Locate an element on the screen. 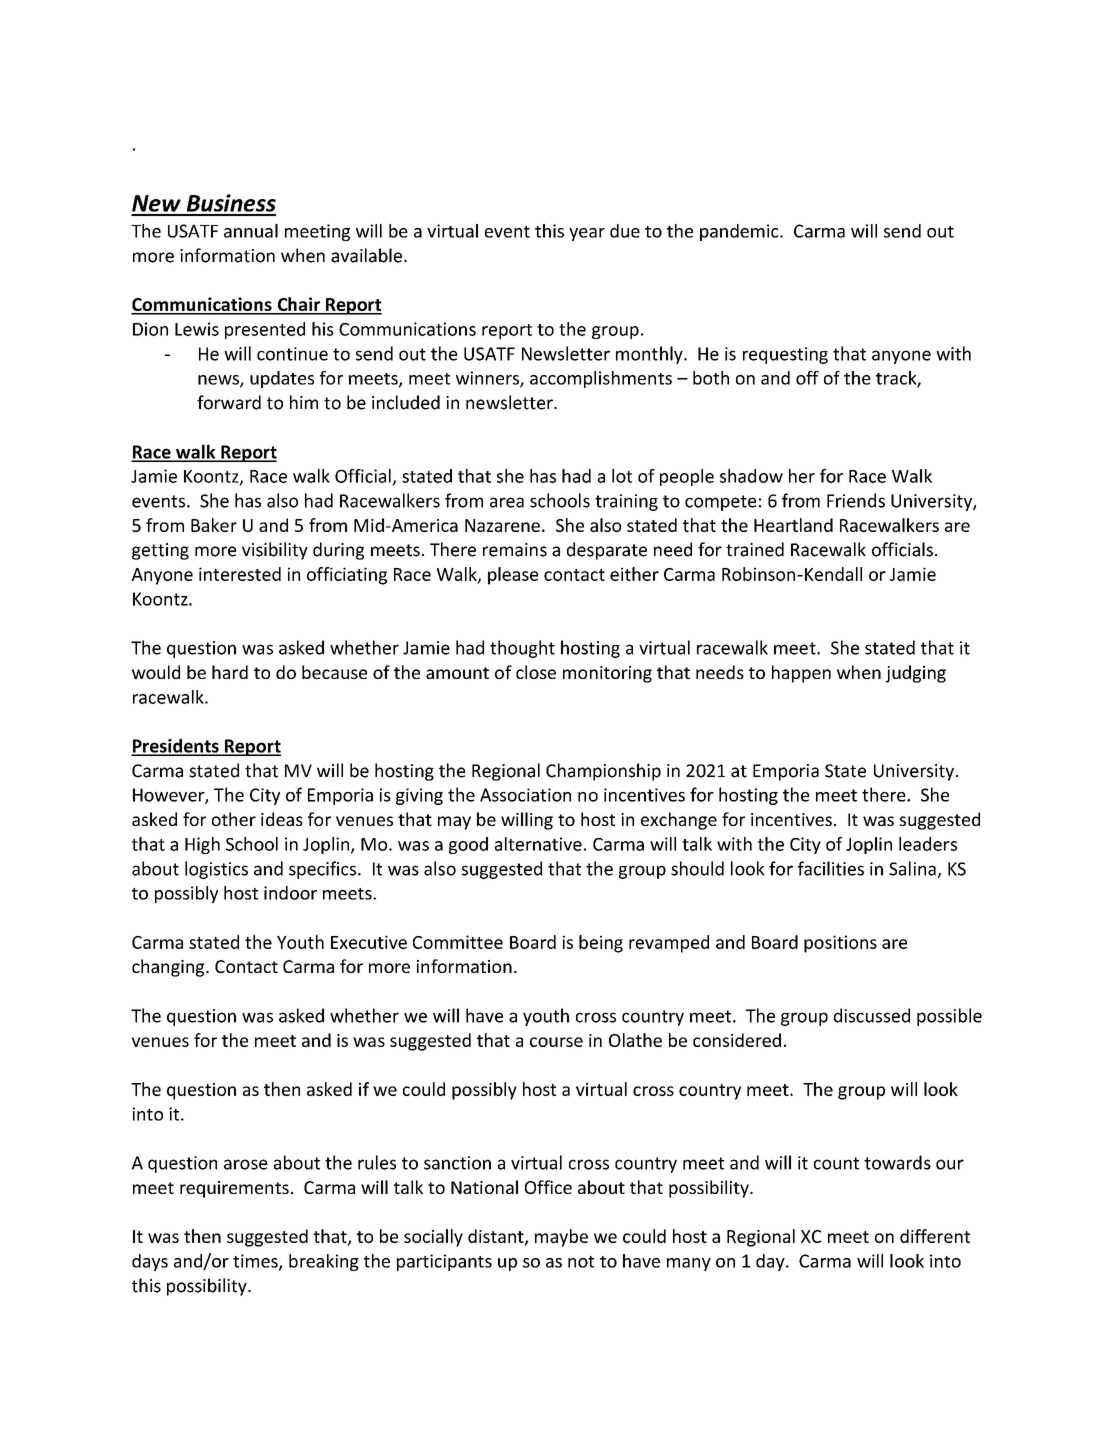 Image resolution: width=1117 pixels, height=1446 pixels. maybe is located at coordinates (561, 1238).
